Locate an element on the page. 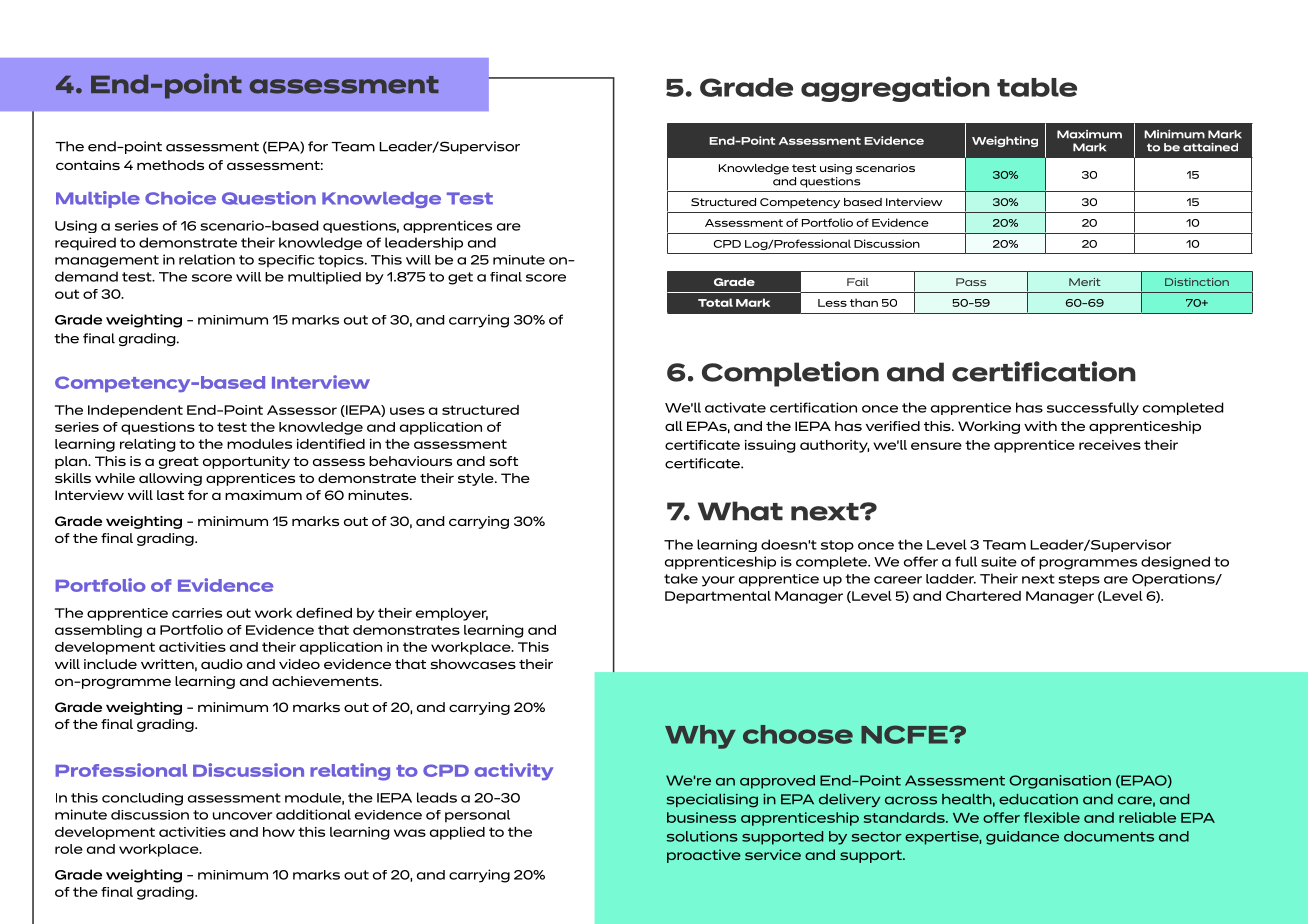 This image has height=924, width=1308. aggregation is located at coordinates (895, 89).
